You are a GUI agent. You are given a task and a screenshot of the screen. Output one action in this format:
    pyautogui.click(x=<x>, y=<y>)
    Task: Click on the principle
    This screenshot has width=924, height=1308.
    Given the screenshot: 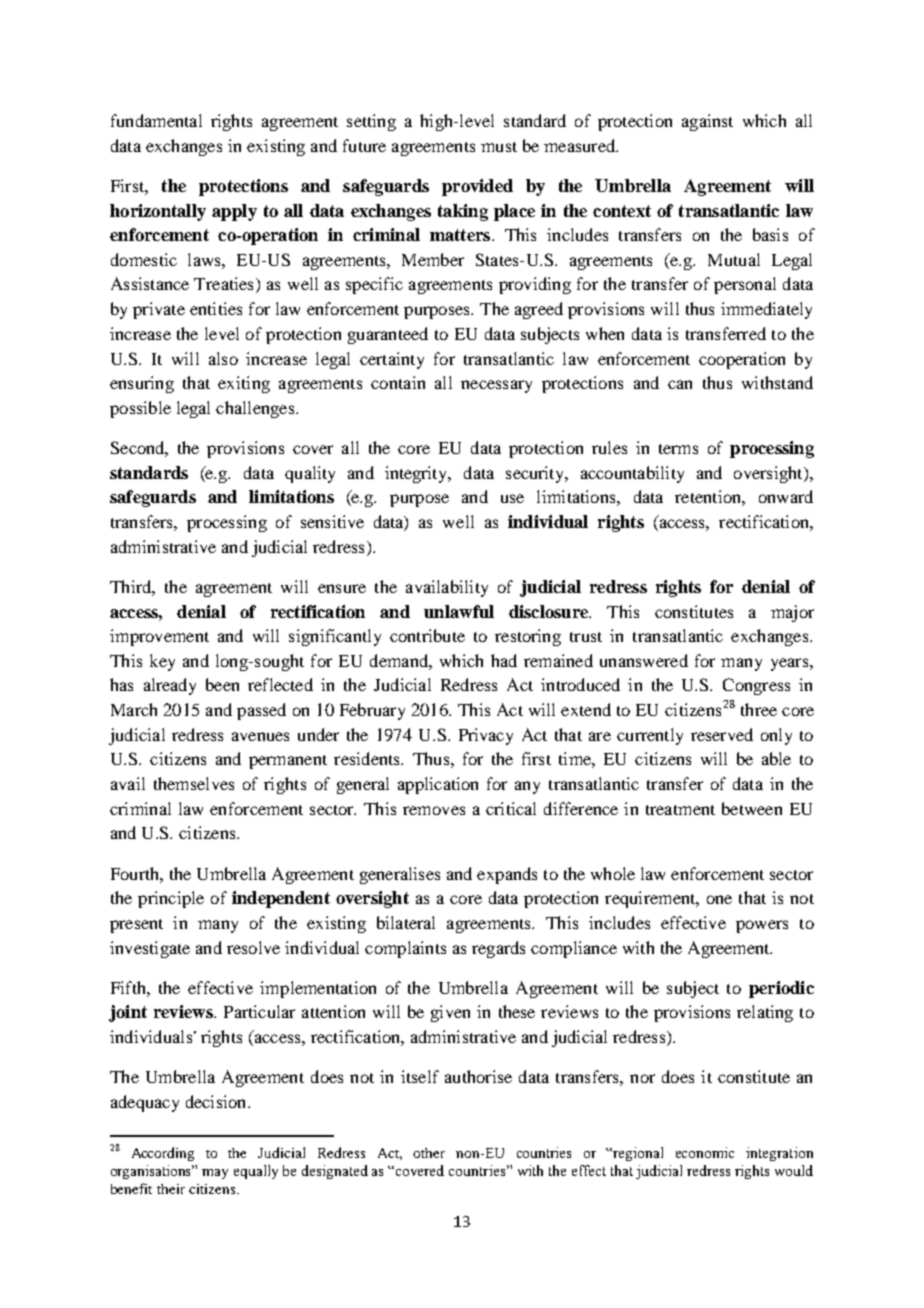 What is the action you would take?
    pyautogui.click(x=171, y=899)
